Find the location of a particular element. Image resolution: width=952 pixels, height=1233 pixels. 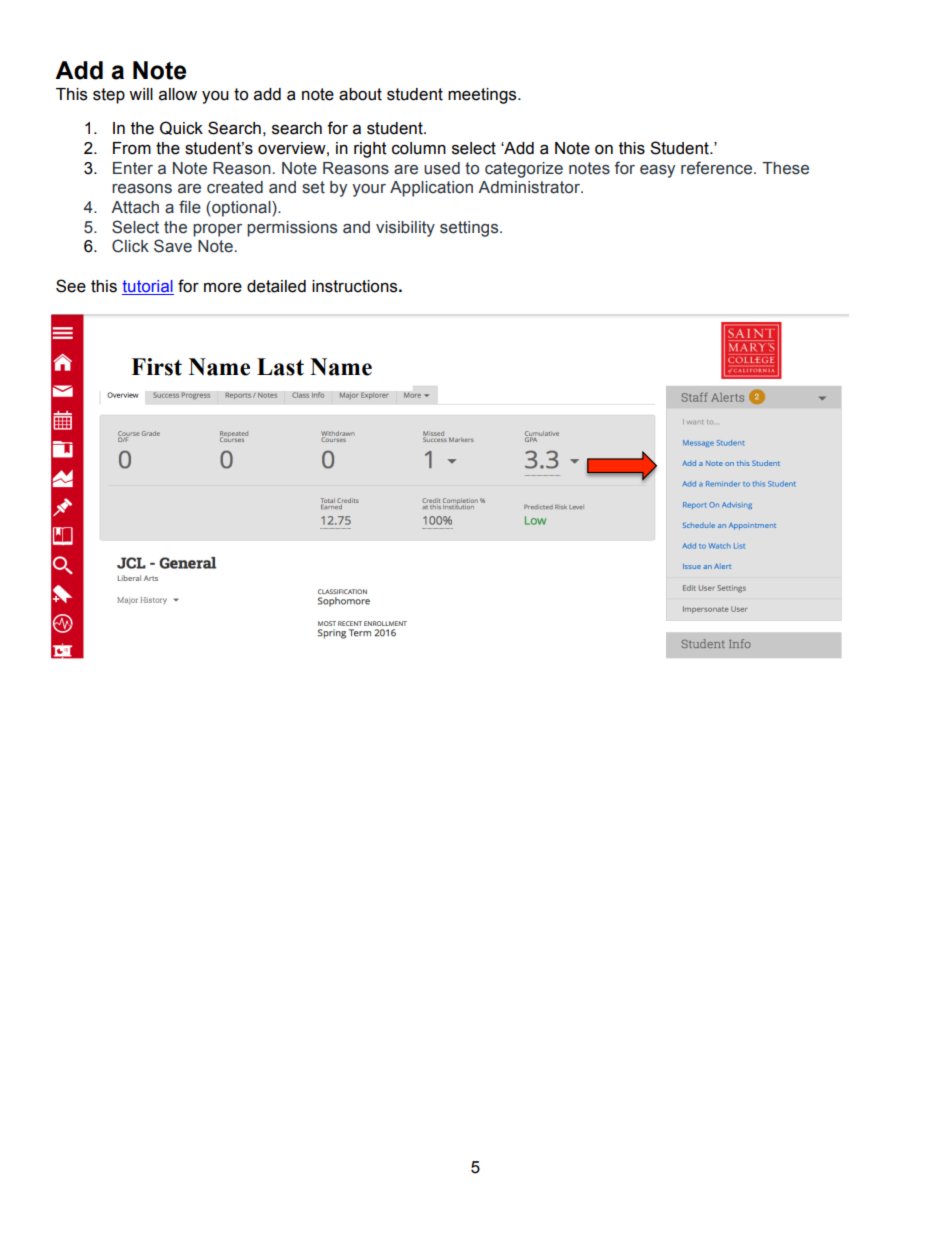

about is located at coordinates (360, 94).
